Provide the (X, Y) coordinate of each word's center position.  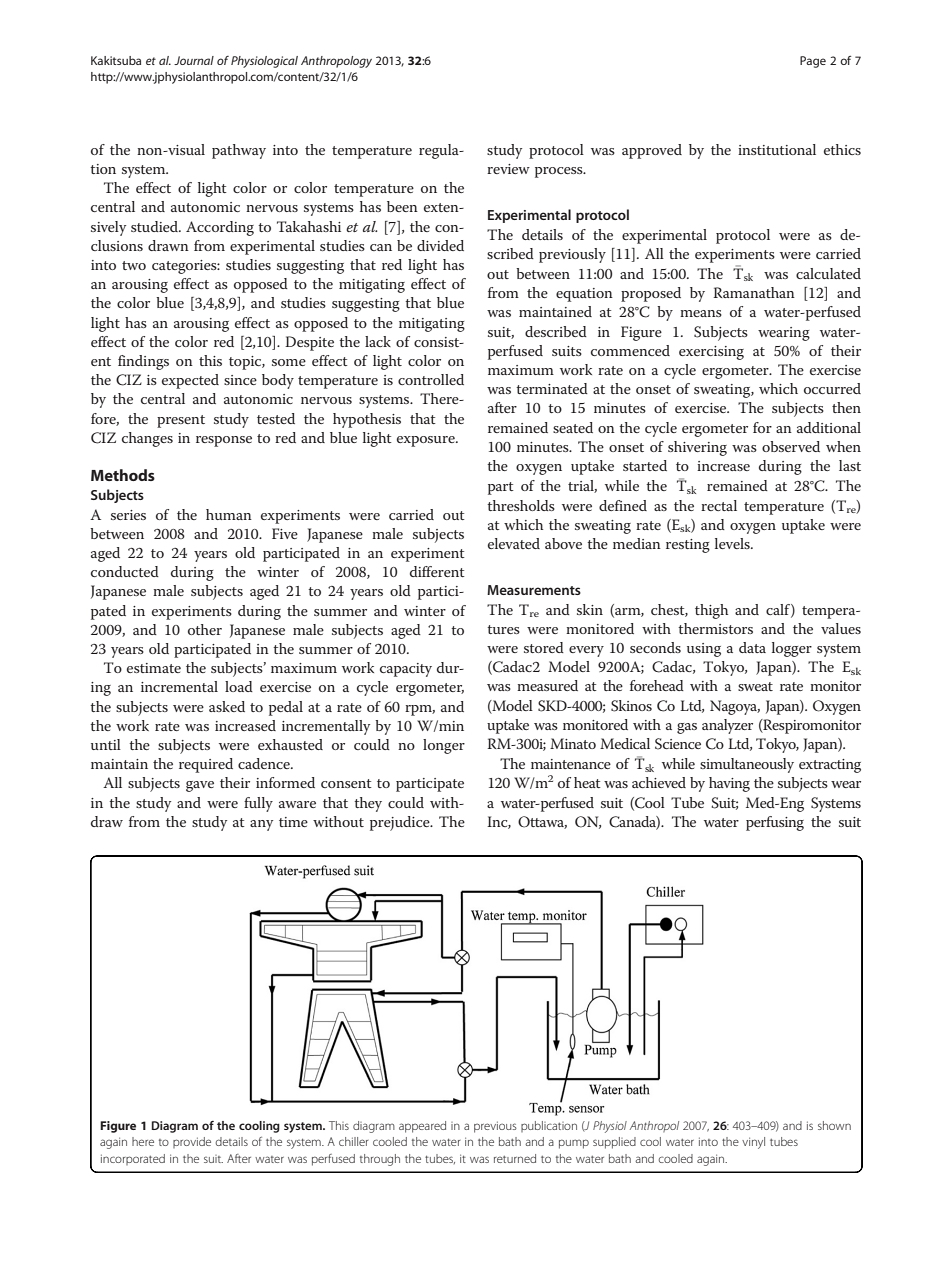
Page (813, 62)
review (508, 169)
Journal (194, 60)
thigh (711, 611)
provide (192, 1142)
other (205, 629)
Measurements (534, 590)
